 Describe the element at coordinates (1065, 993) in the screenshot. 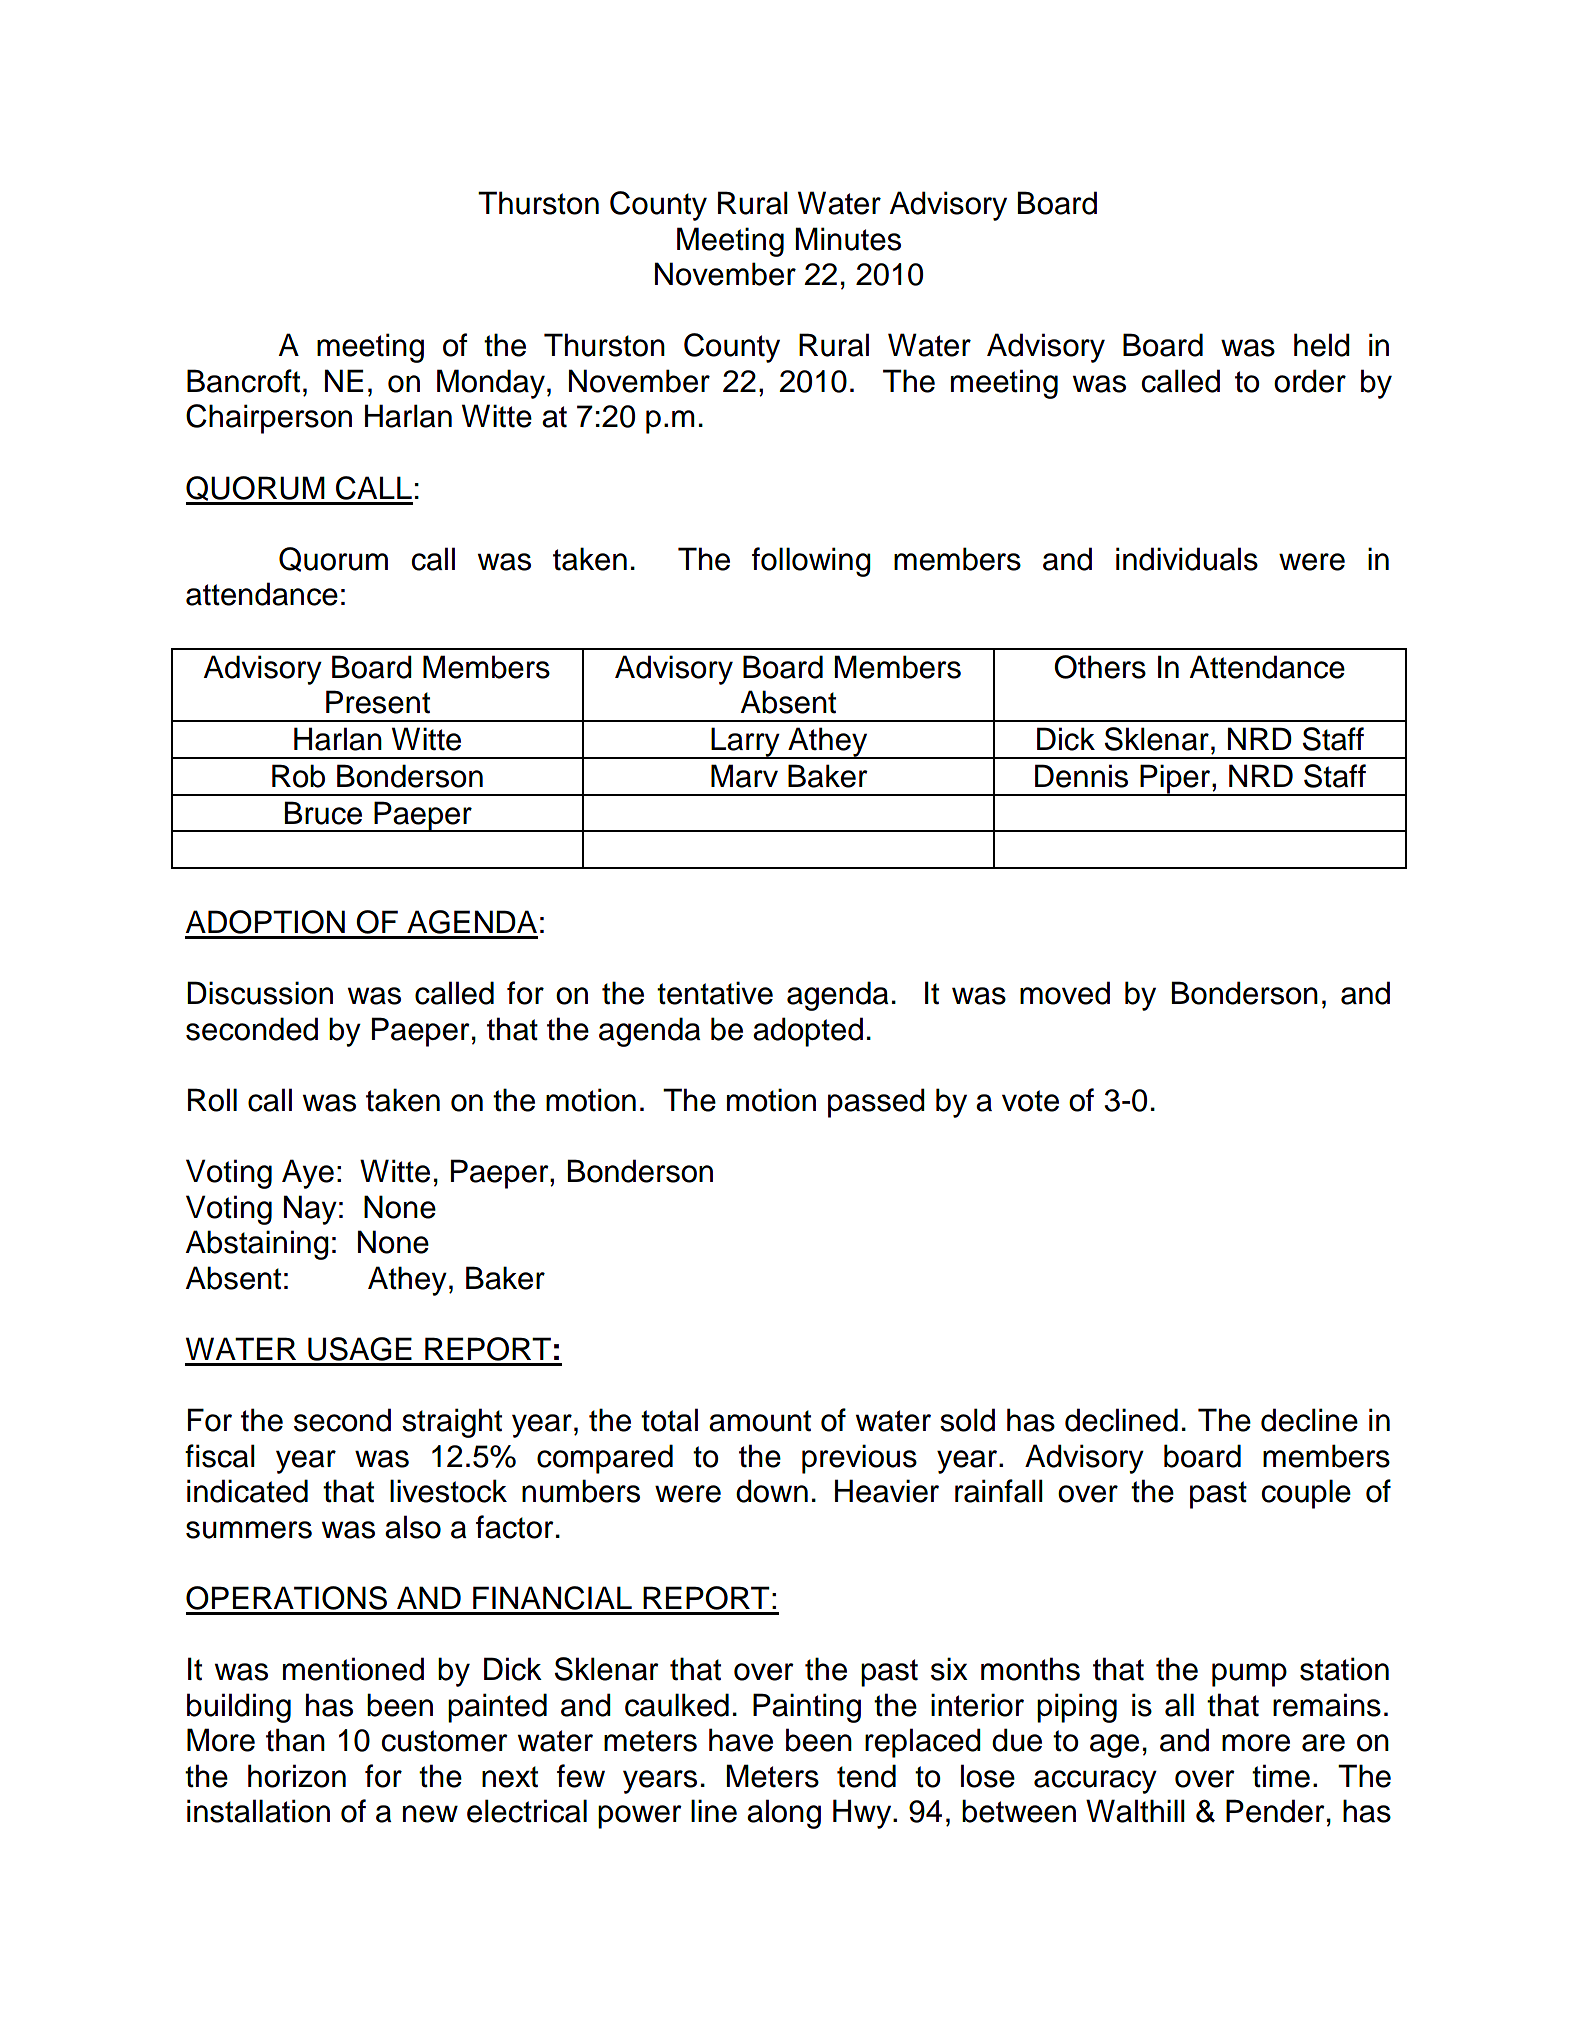

I see `moved` at that location.
